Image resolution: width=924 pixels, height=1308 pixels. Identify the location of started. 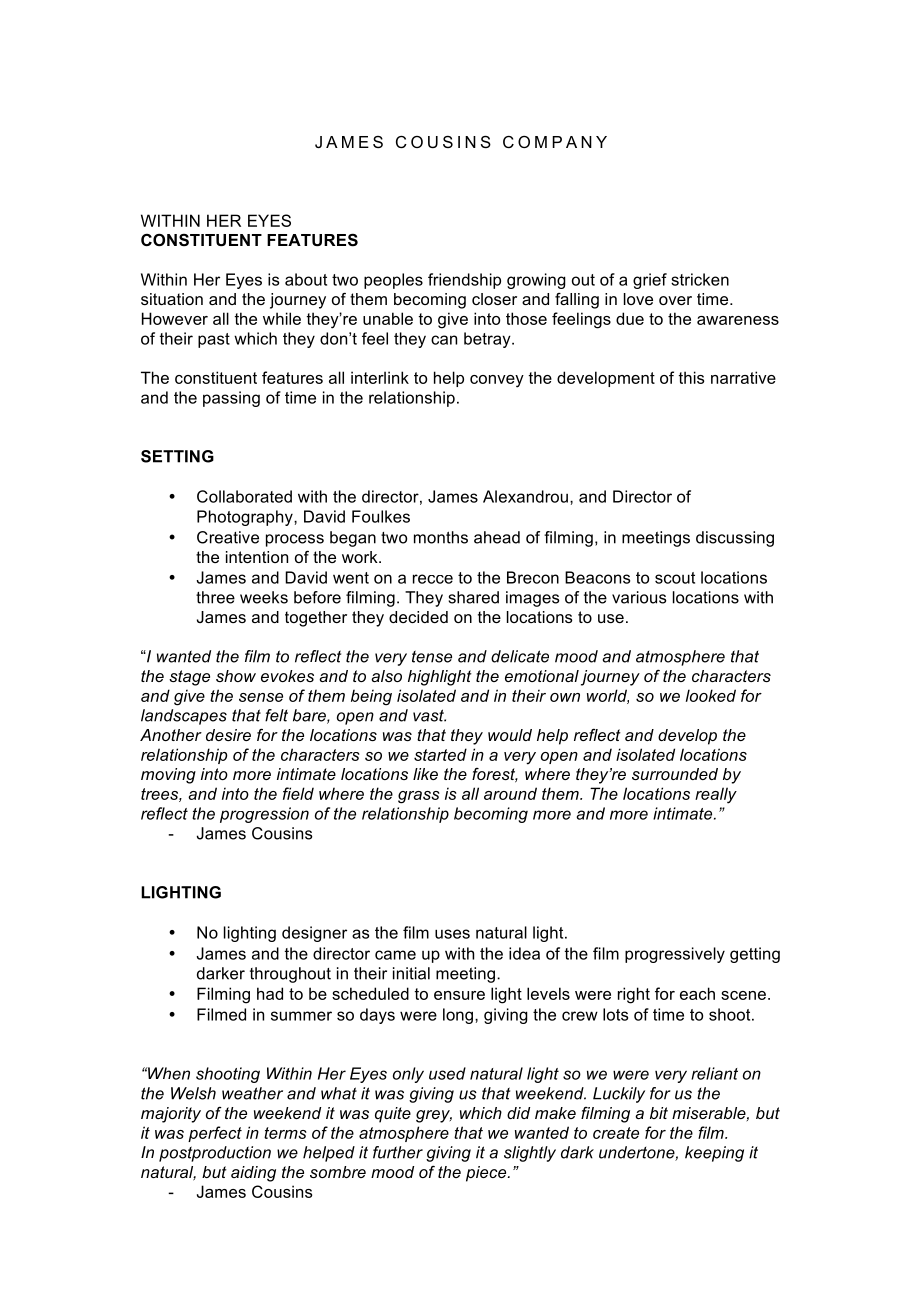
(440, 754).
